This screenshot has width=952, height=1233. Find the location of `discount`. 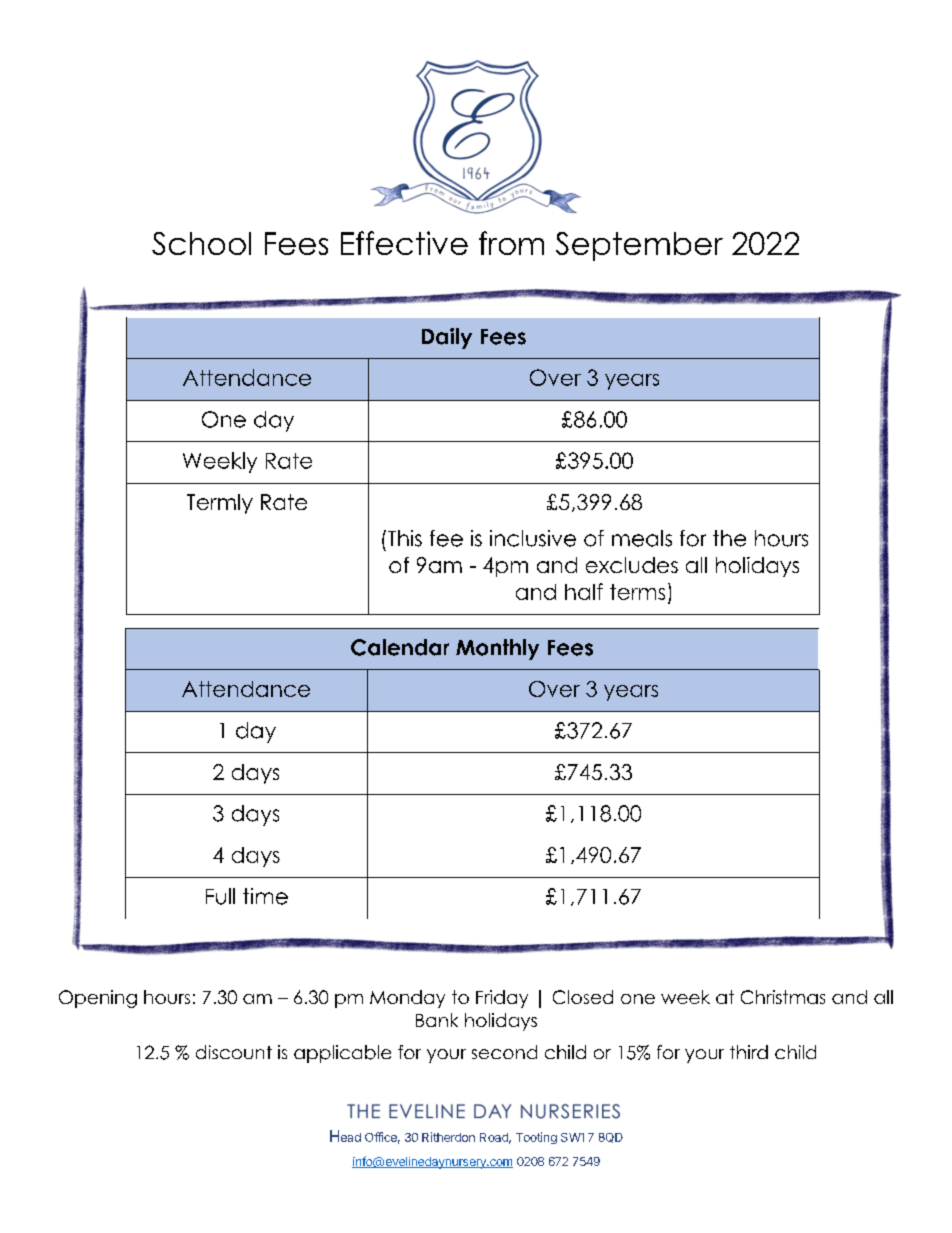

discount is located at coordinates (234, 1052).
